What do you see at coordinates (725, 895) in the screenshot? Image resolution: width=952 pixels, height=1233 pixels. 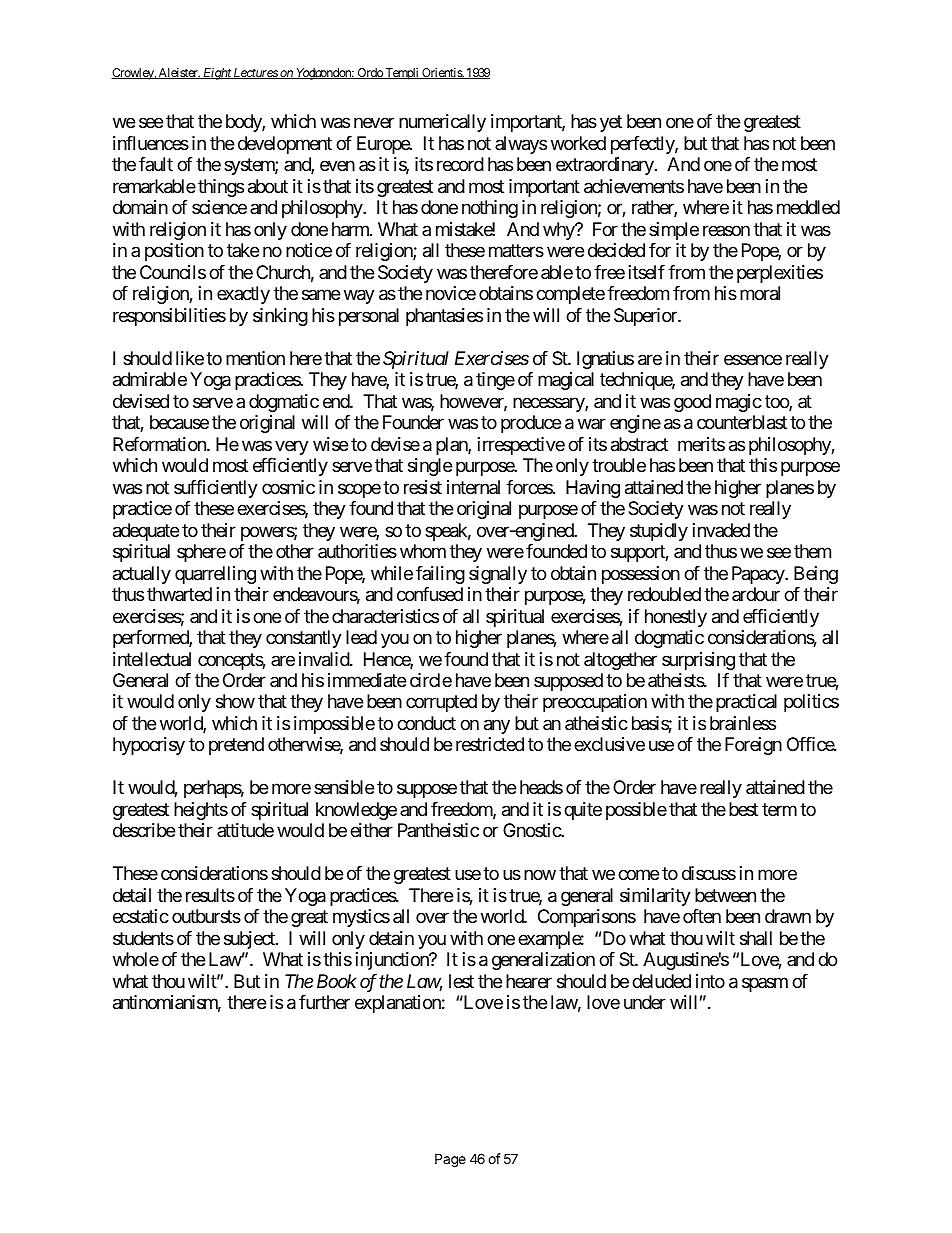 I see `between` at bounding box center [725, 895].
